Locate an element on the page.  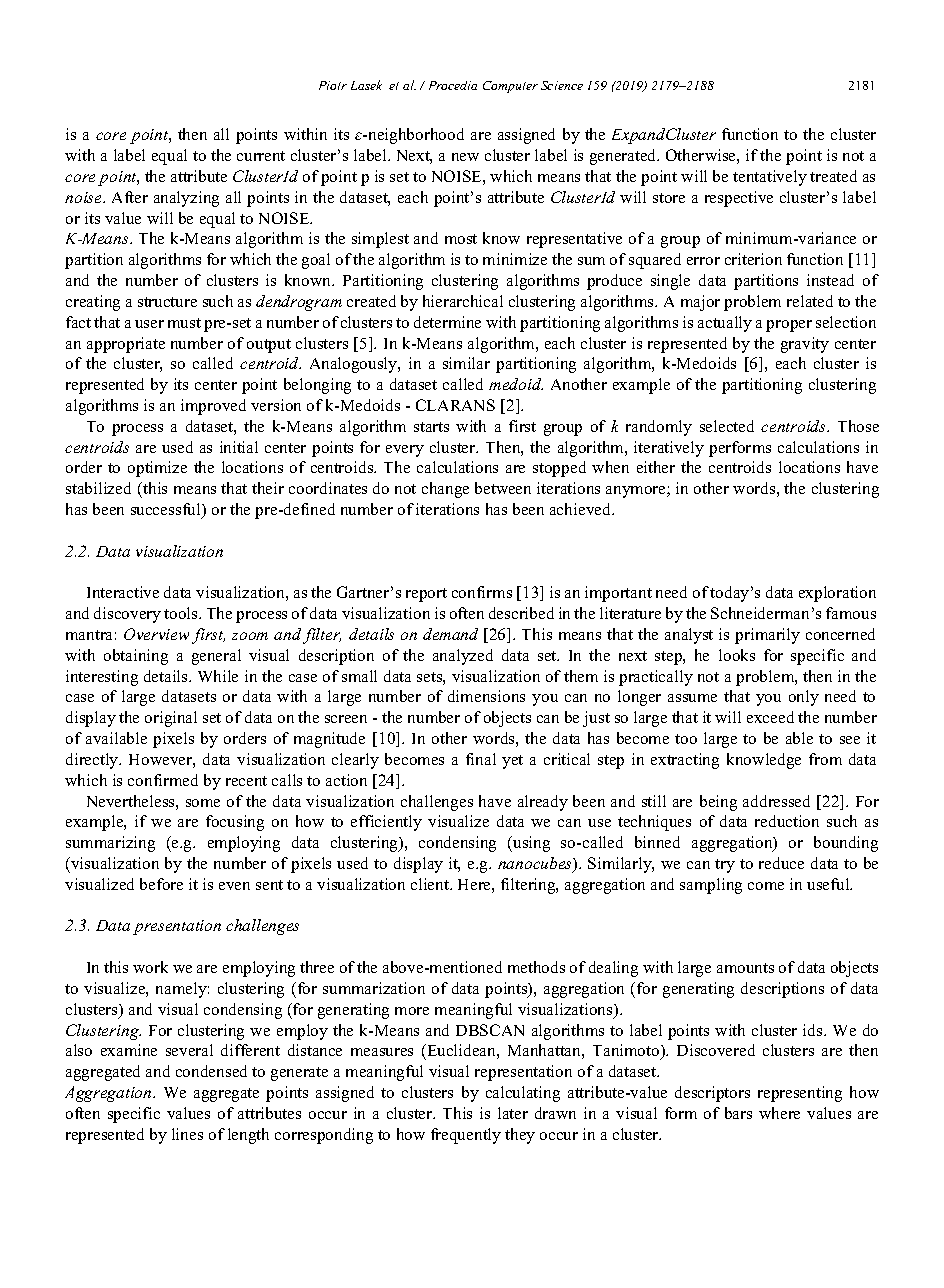
before is located at coordinates (161, 884).
